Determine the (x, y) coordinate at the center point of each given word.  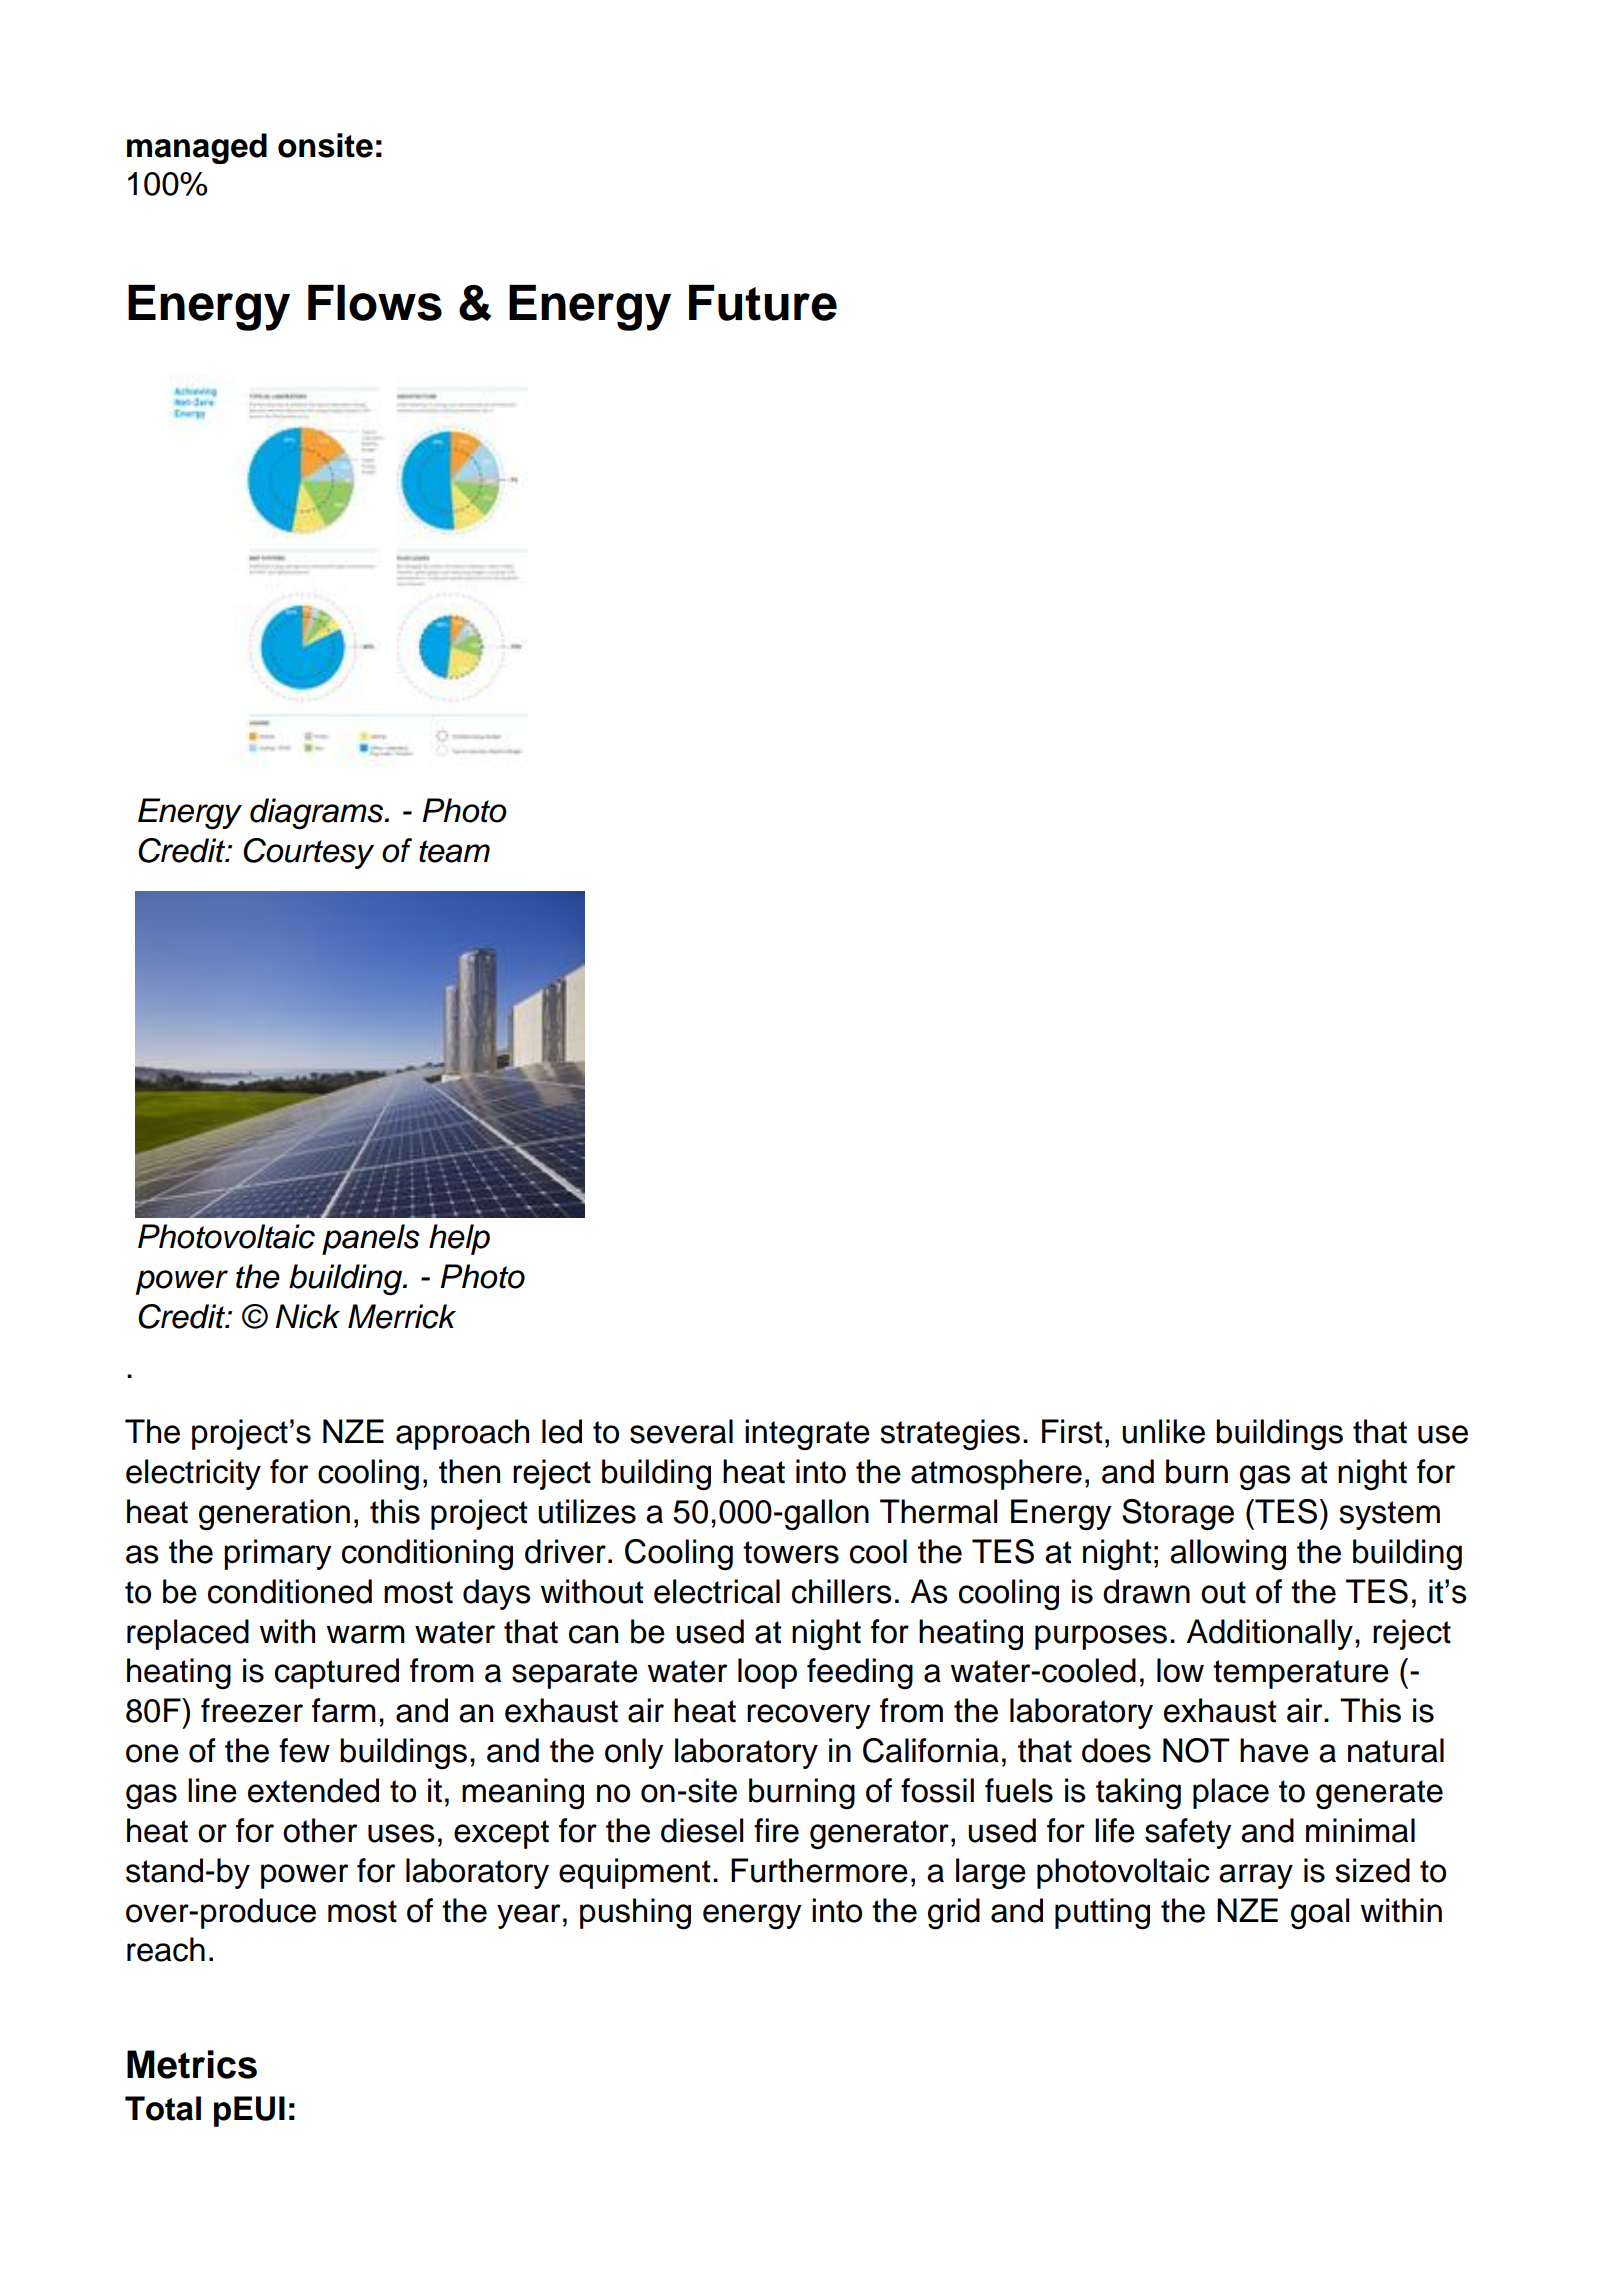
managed (197, 148)
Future (763, 303)
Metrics (192, 2064)
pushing (635, 1914)
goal (1320, 1914)
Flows (375, 303)
